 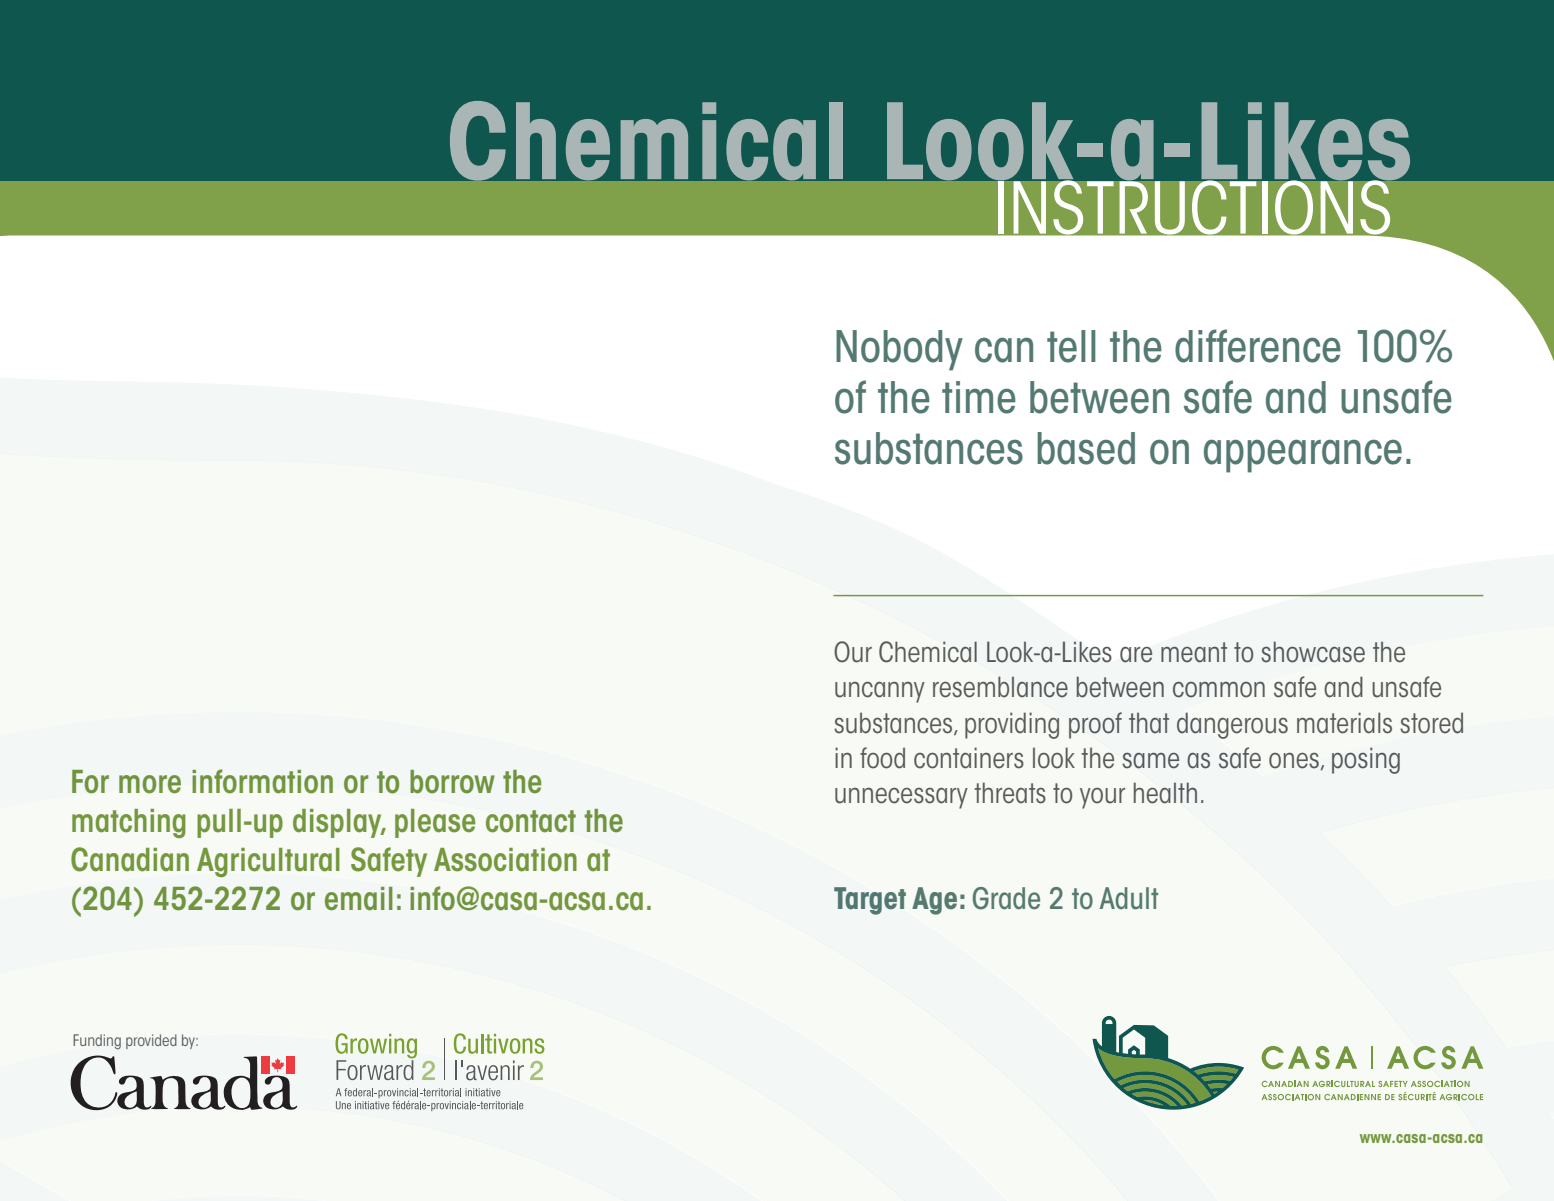 I want to click on appearance, so click(x=1303, y=456).
